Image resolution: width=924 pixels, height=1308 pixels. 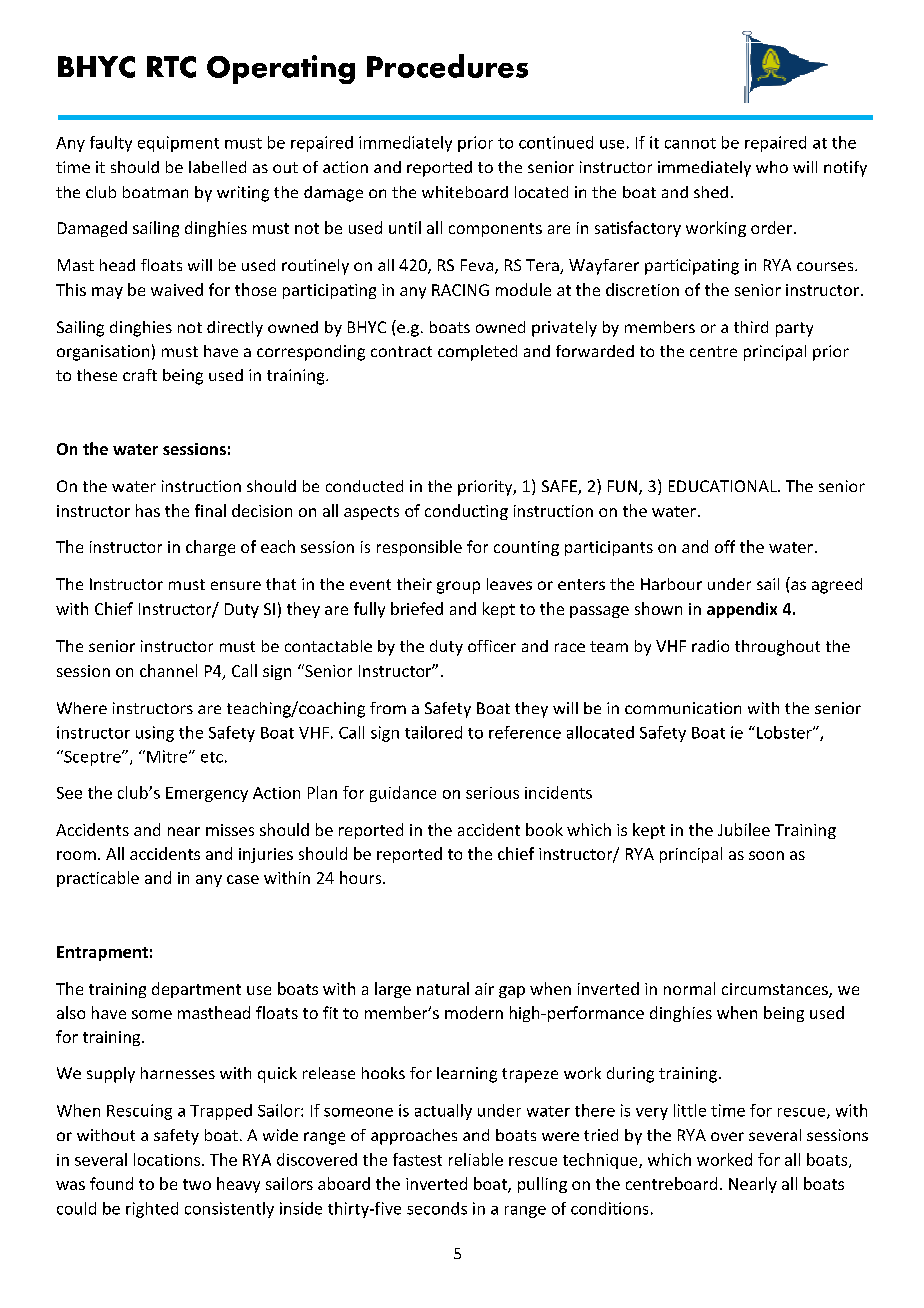 What do you see at coordinates (690, 143) in the screenshot?
I see `cannot` at bounding box center [690, 143].
